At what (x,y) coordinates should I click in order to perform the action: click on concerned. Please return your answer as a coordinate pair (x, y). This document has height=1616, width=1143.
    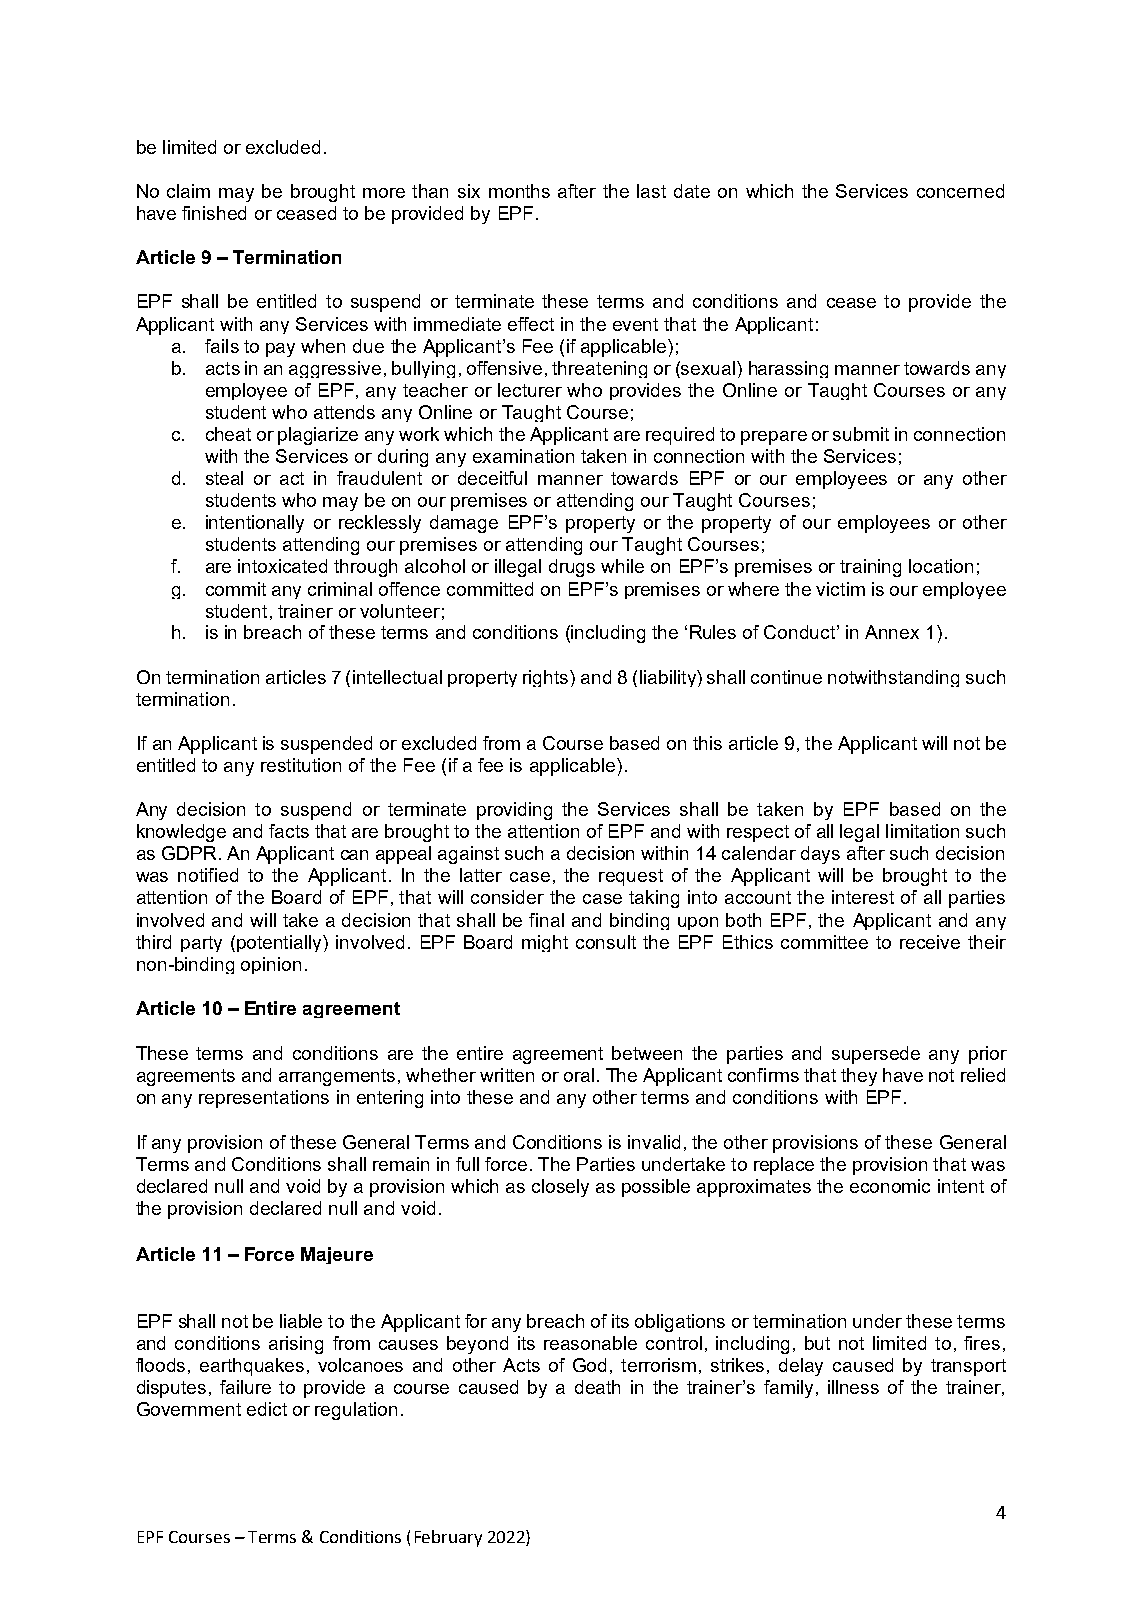
    Looking at the image, I should click on (960, 191).
